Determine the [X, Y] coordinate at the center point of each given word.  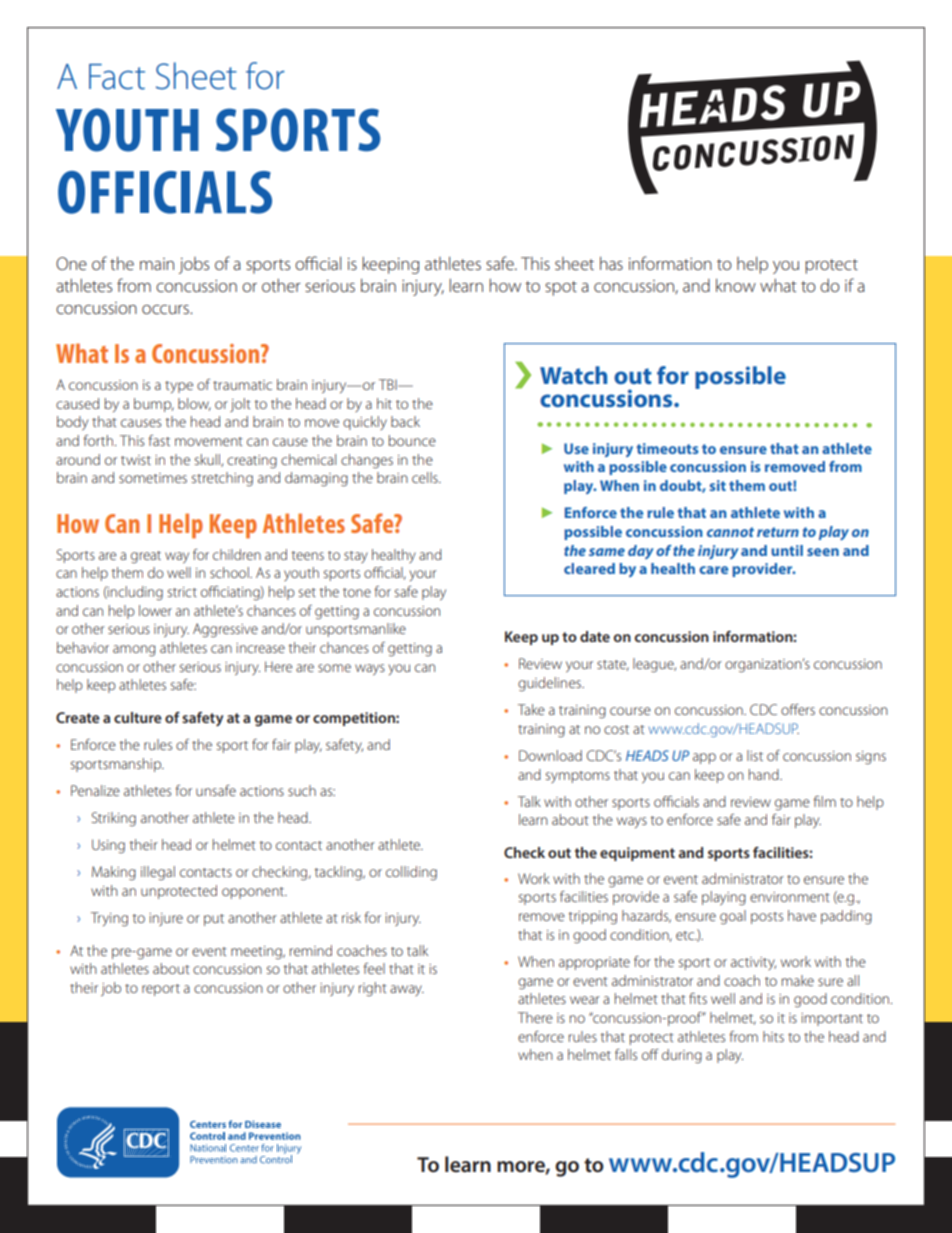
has [611, 263]
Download [550, 755]
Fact [117, 77]
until [787, 550]
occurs [166, 309]
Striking [114, 819]
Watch [573, 375]
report [161, 990]
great [146, 557]
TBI [389, 384]
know [736, 285]
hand [765, 774]
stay [356, 557]
